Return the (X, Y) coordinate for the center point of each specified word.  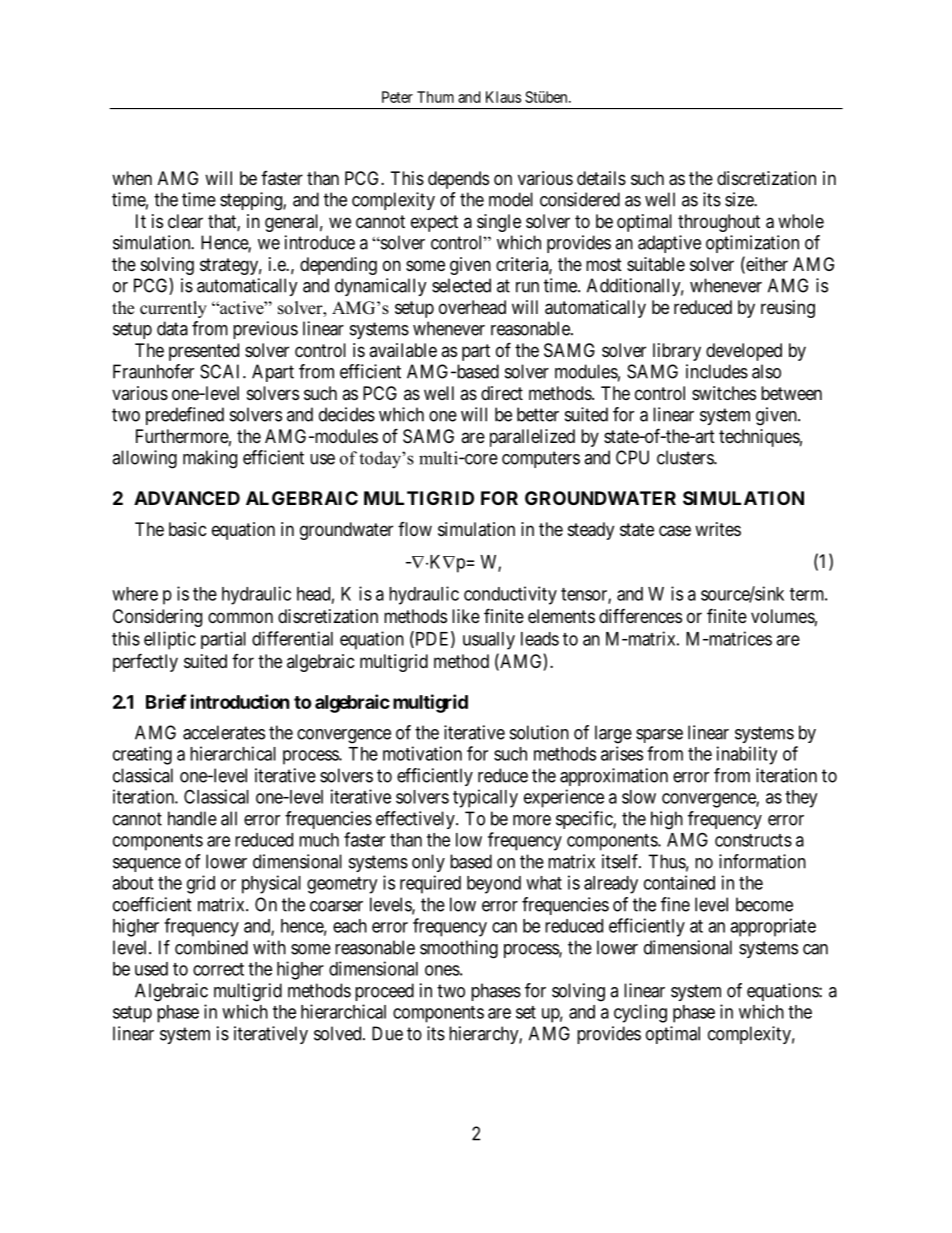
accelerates (224, 732)
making (210, 459)
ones (442, 970)
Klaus (503, 97)
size (740, 199)
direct (502, 393)
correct (218, 969)
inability (747, 755)
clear (185, 221)
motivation (422, 753)
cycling (640, 1013)
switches (724, 393)
